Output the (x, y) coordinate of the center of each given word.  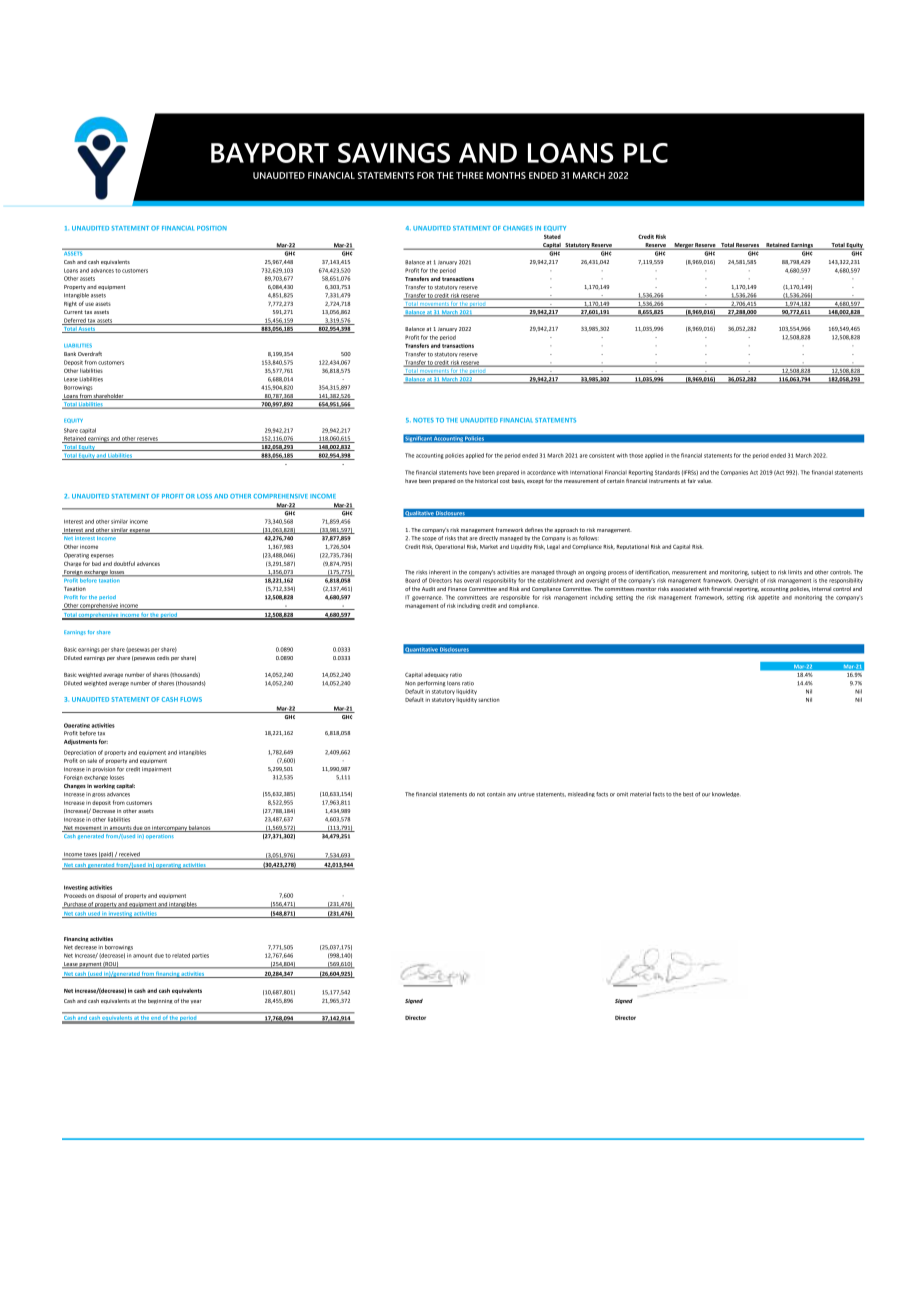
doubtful (124, 563)
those (636, 455)
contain (496, 794)
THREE (469, 175)
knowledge (725, 794)
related (181, 955)
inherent (439, 572)
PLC (646, 153)
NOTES (423, 420)
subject (760, 573)
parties (200, 956)
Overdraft (90, 353)
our (706, 795)
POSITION (212, 228)
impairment (156, 769)
